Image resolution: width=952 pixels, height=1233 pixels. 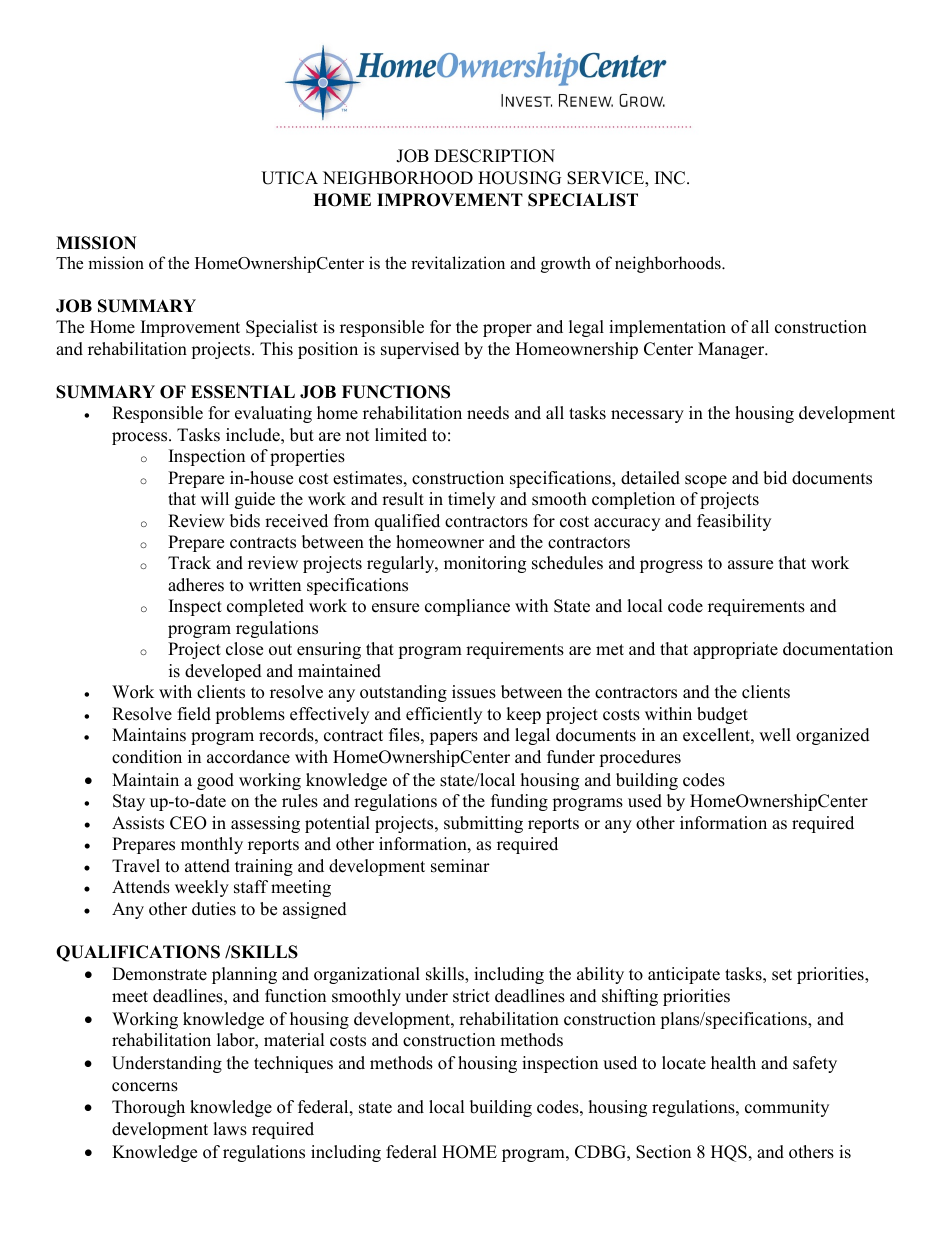 What do you see at coordinates (566, 264) in the image?
I see `growth` at bounding box center [566, 264].
